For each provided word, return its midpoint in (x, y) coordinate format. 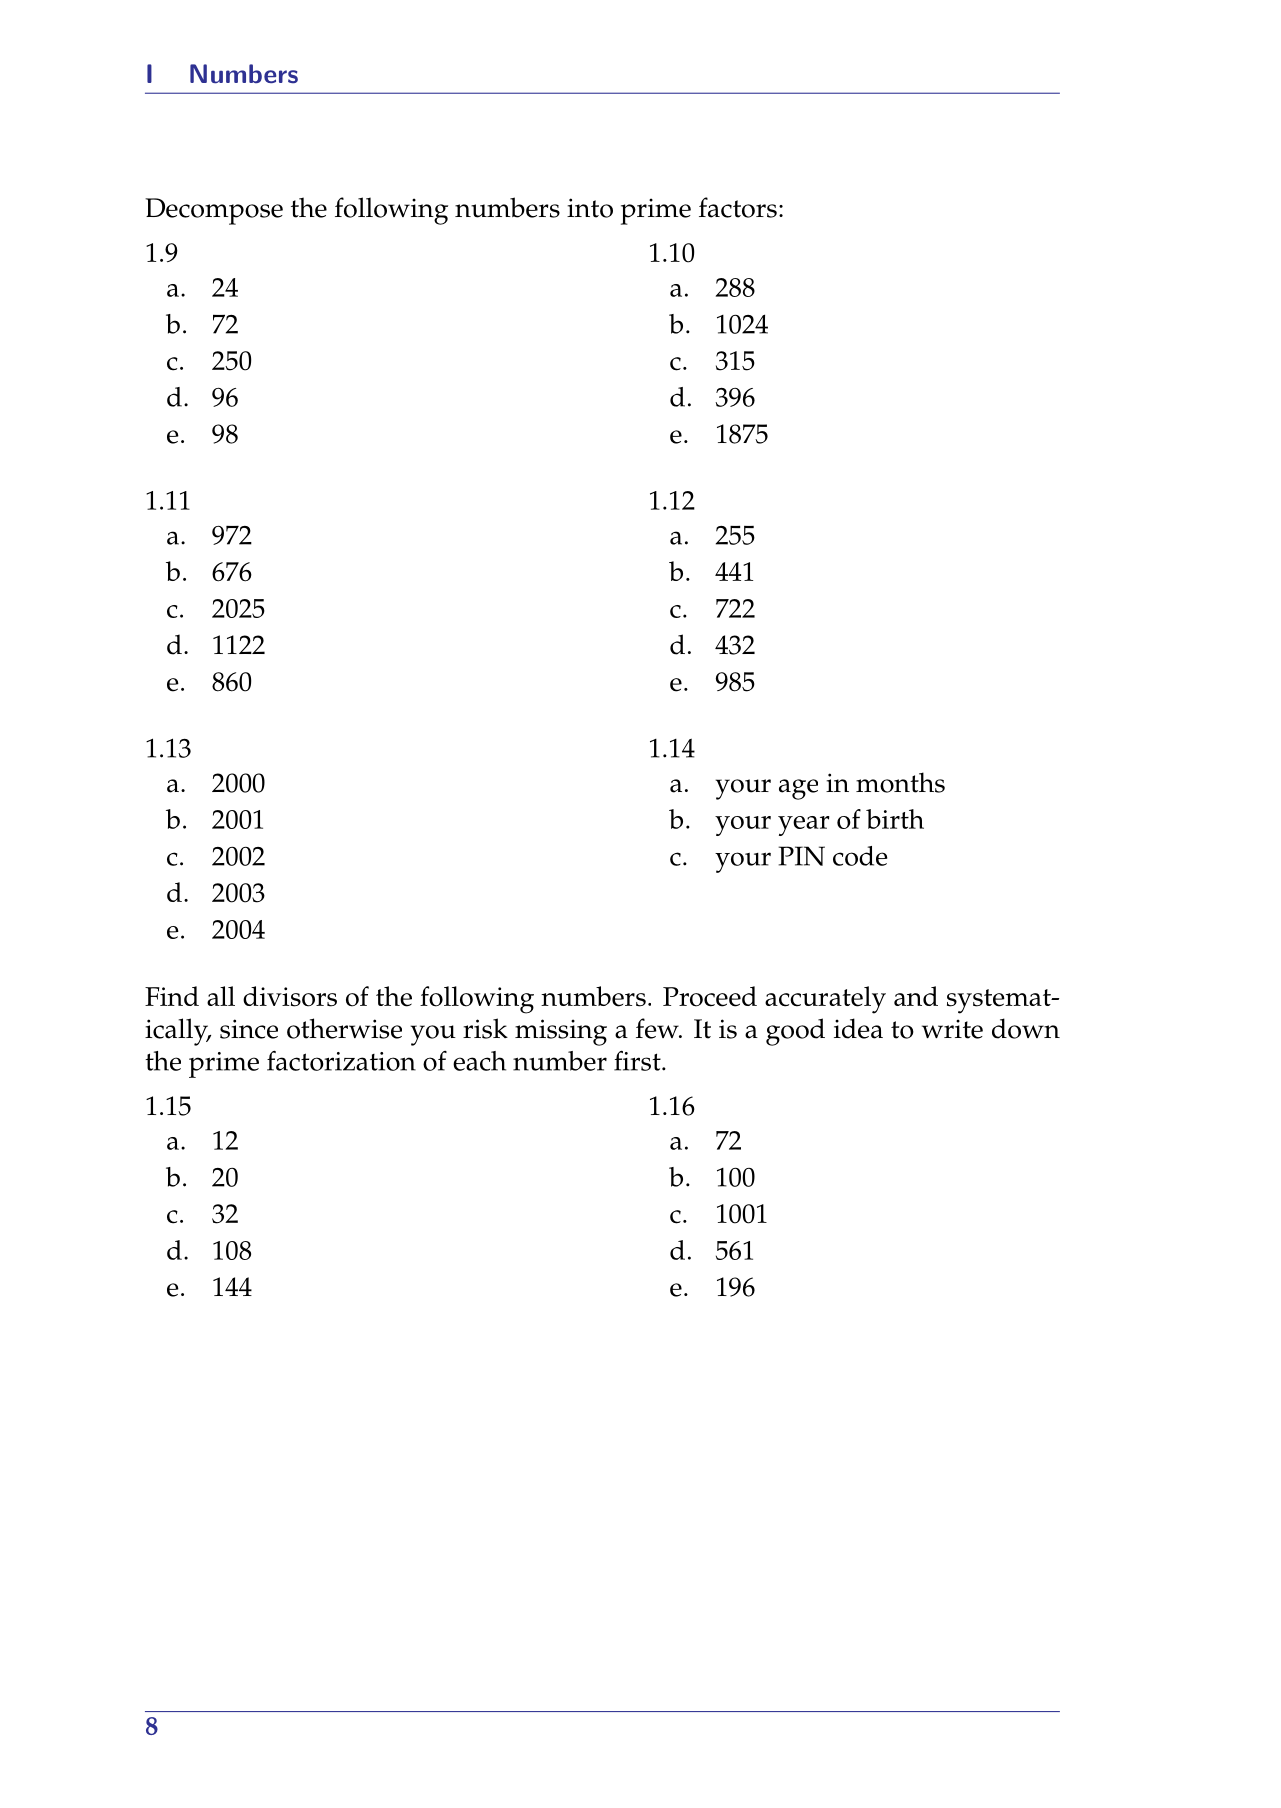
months (900, 782)
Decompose (214, 211)
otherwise (344, 1028)
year (804, 826)
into (590, 208)
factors (738, 207)
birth (895, 819)
